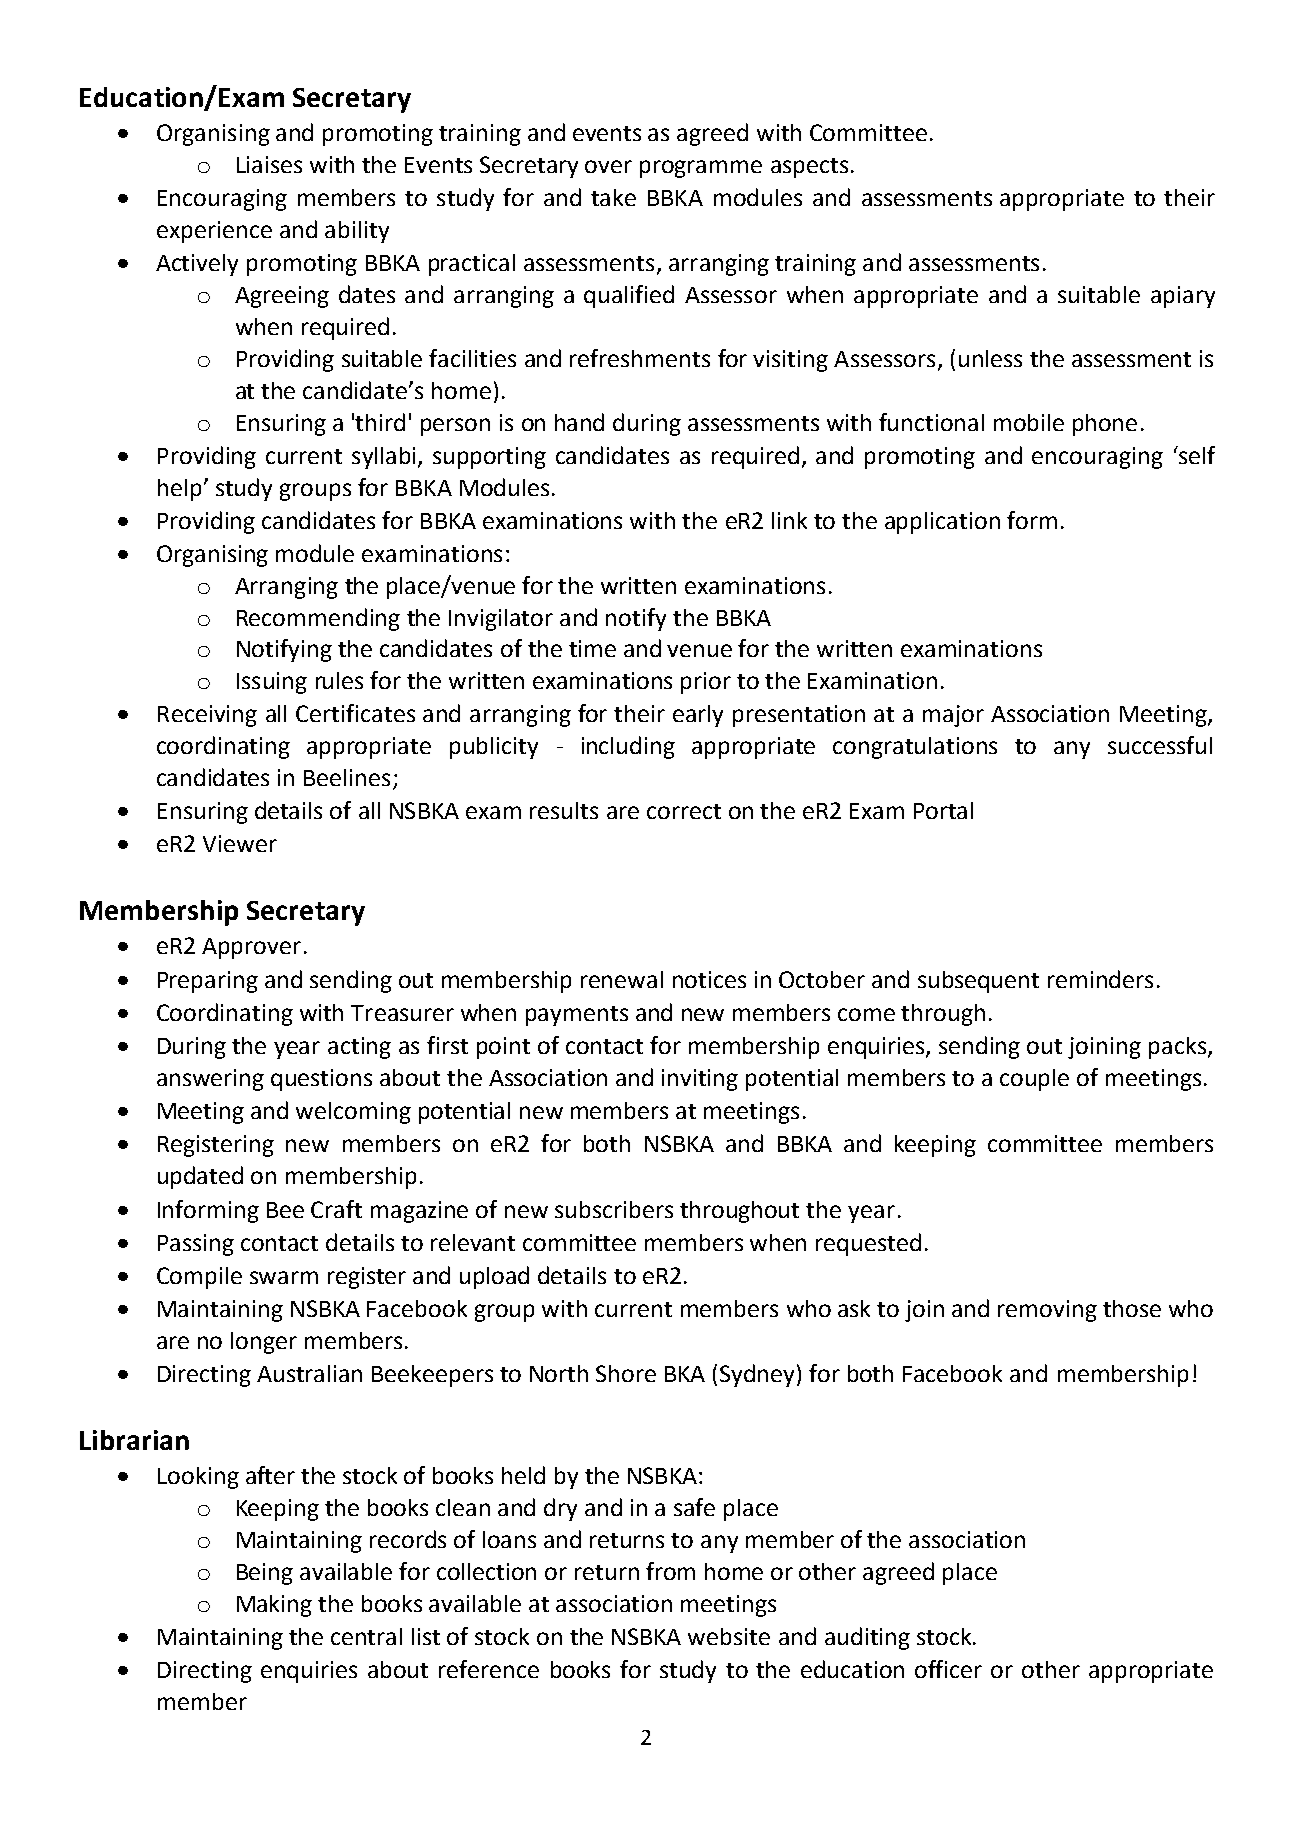 The image size is (1293, 1828). Describe the element at coordinates (622, 979) in the screenshot. I see `renewal` at that location.
